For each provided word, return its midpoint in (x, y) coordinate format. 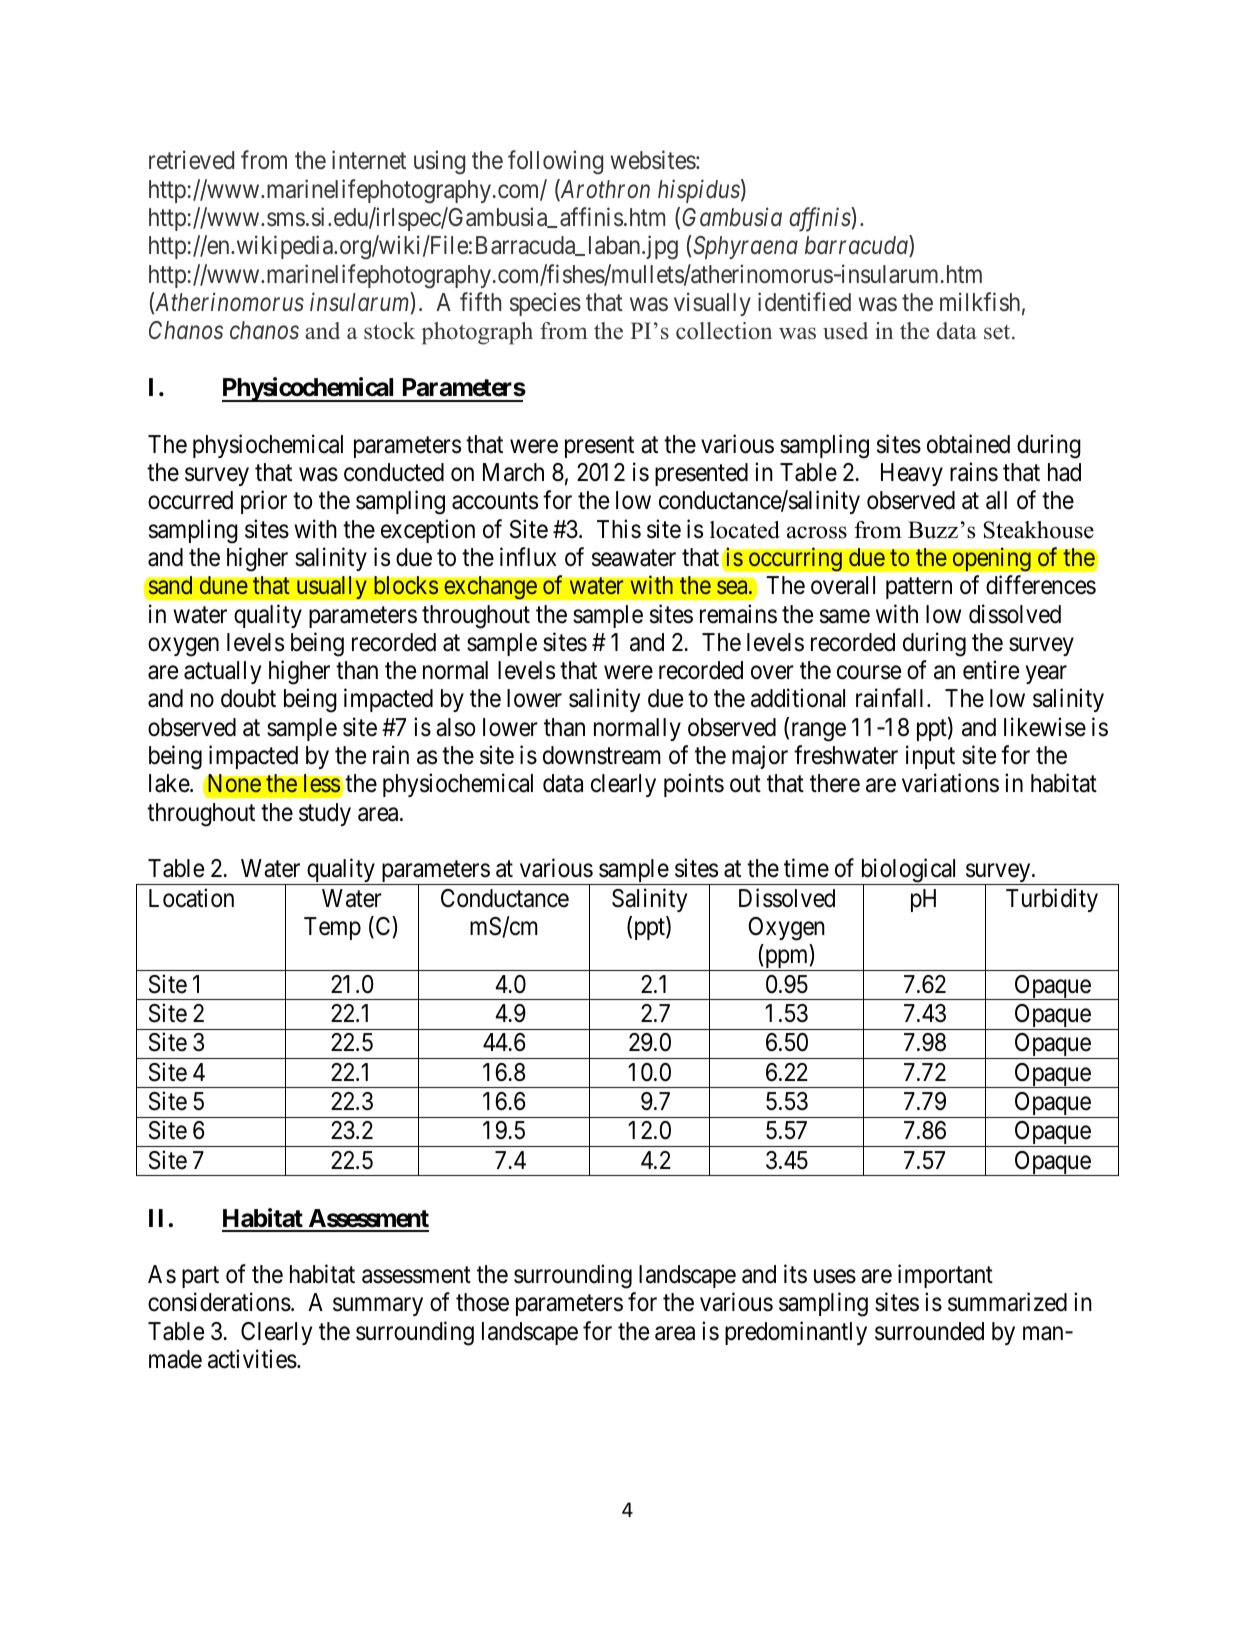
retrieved (191, 160)
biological (909, 872)
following (555, 163)
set (998, 332)
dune (223, 585)
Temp (332, 928)
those (482, 1302)
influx (528, 556)
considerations (219, 1302)
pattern (919, 588)
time (806, 868)
